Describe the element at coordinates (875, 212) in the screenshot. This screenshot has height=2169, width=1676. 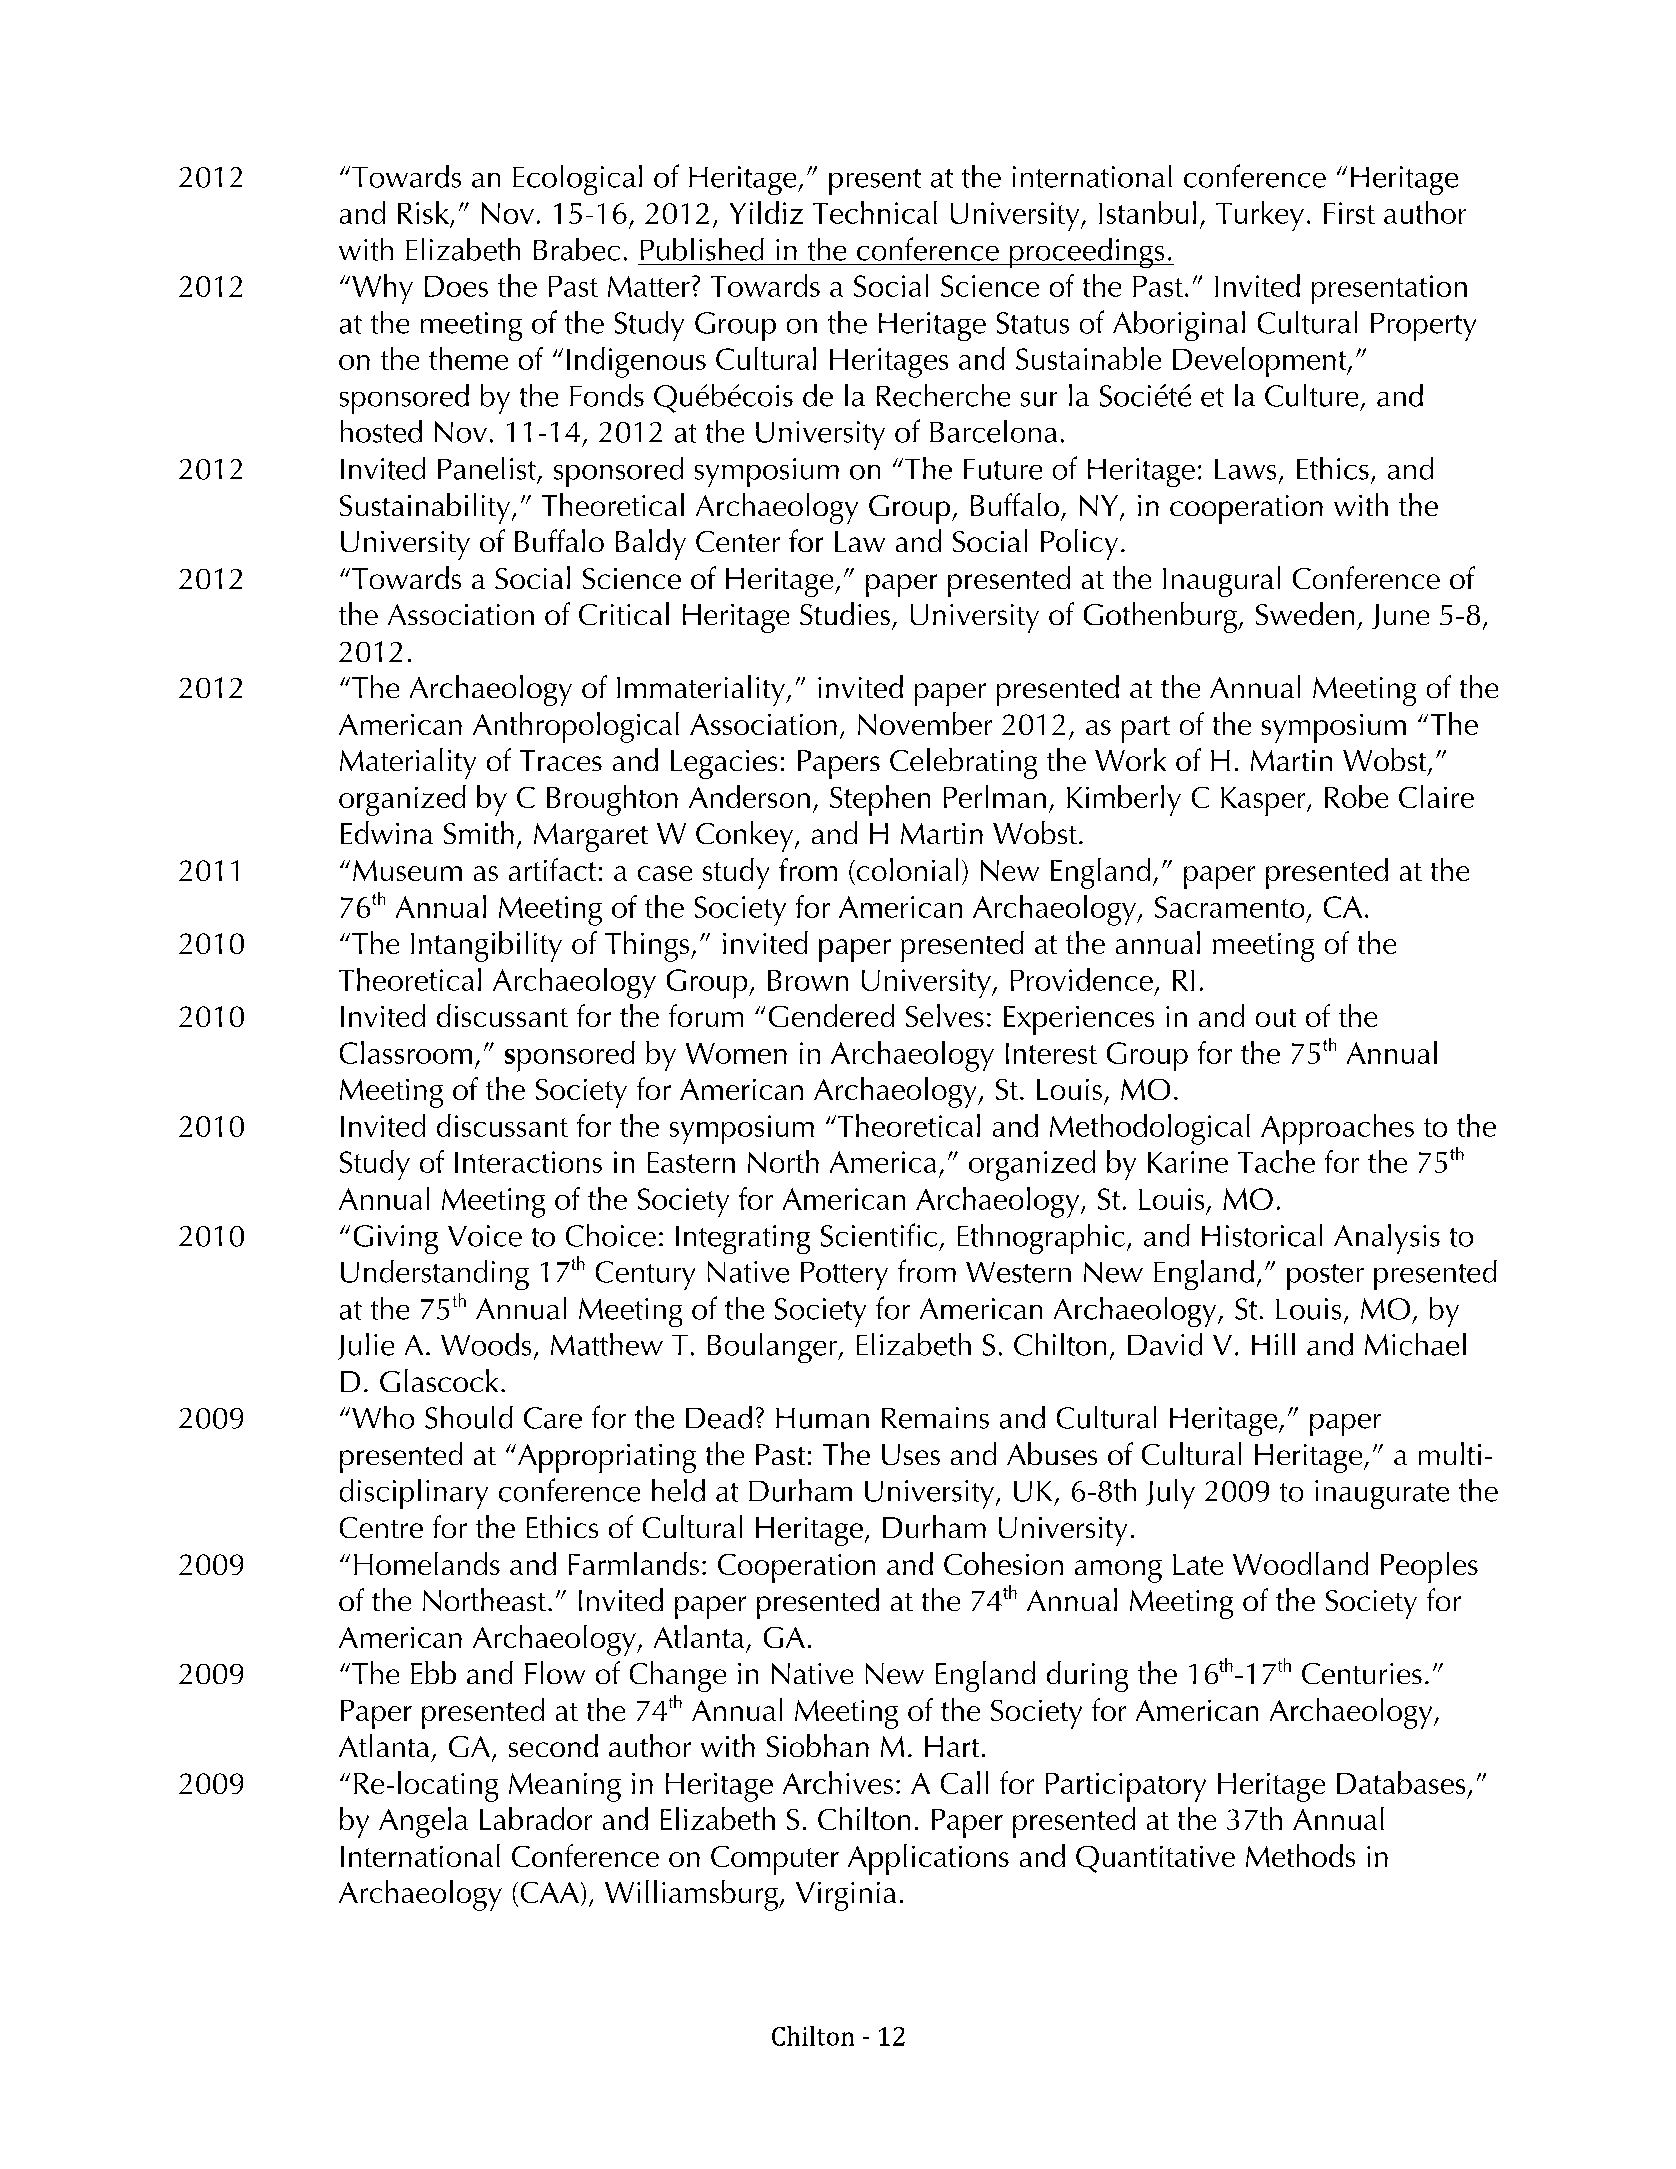
I see `Technical` at that location.
